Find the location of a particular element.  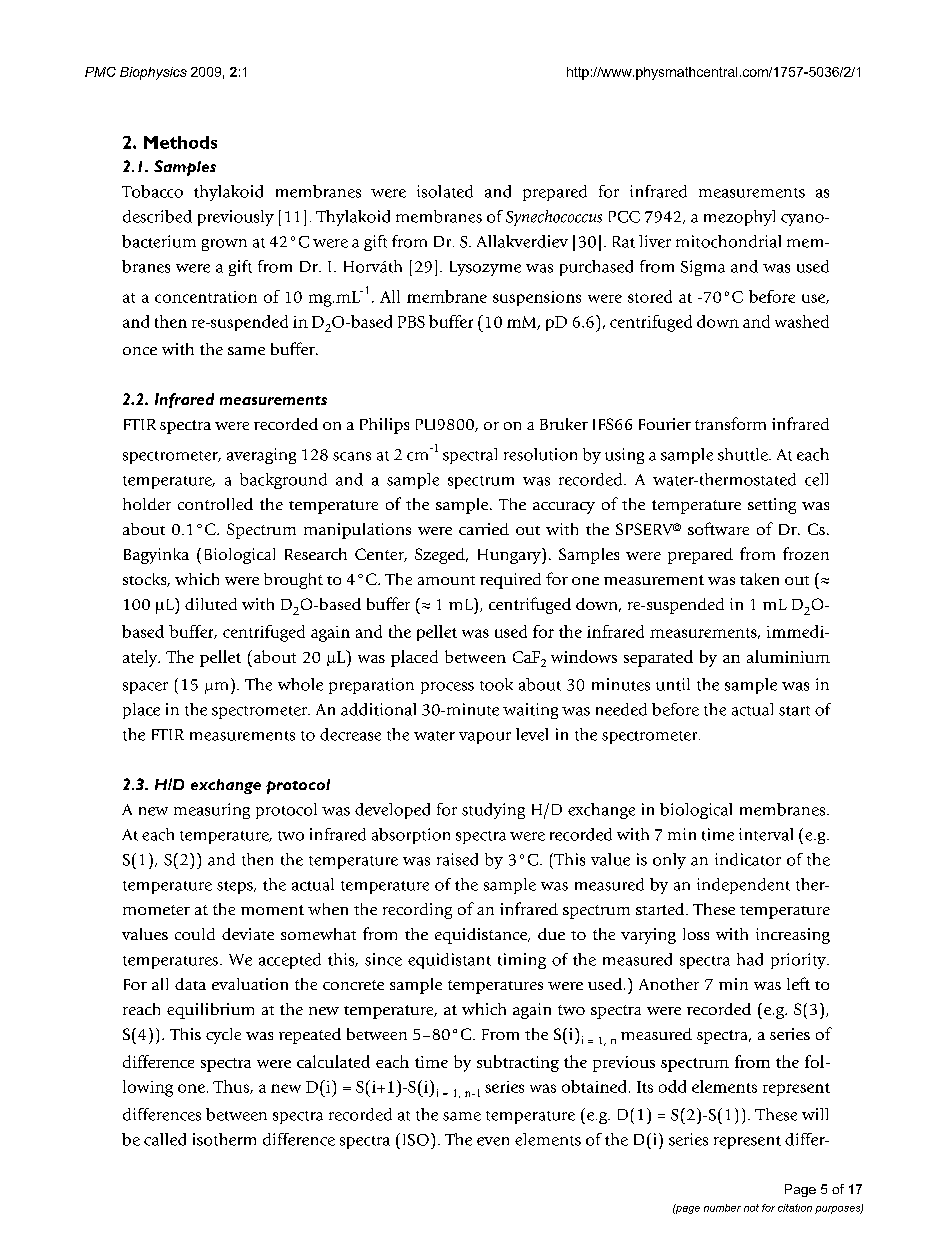

measuring is located at coordinates (212, 811).
